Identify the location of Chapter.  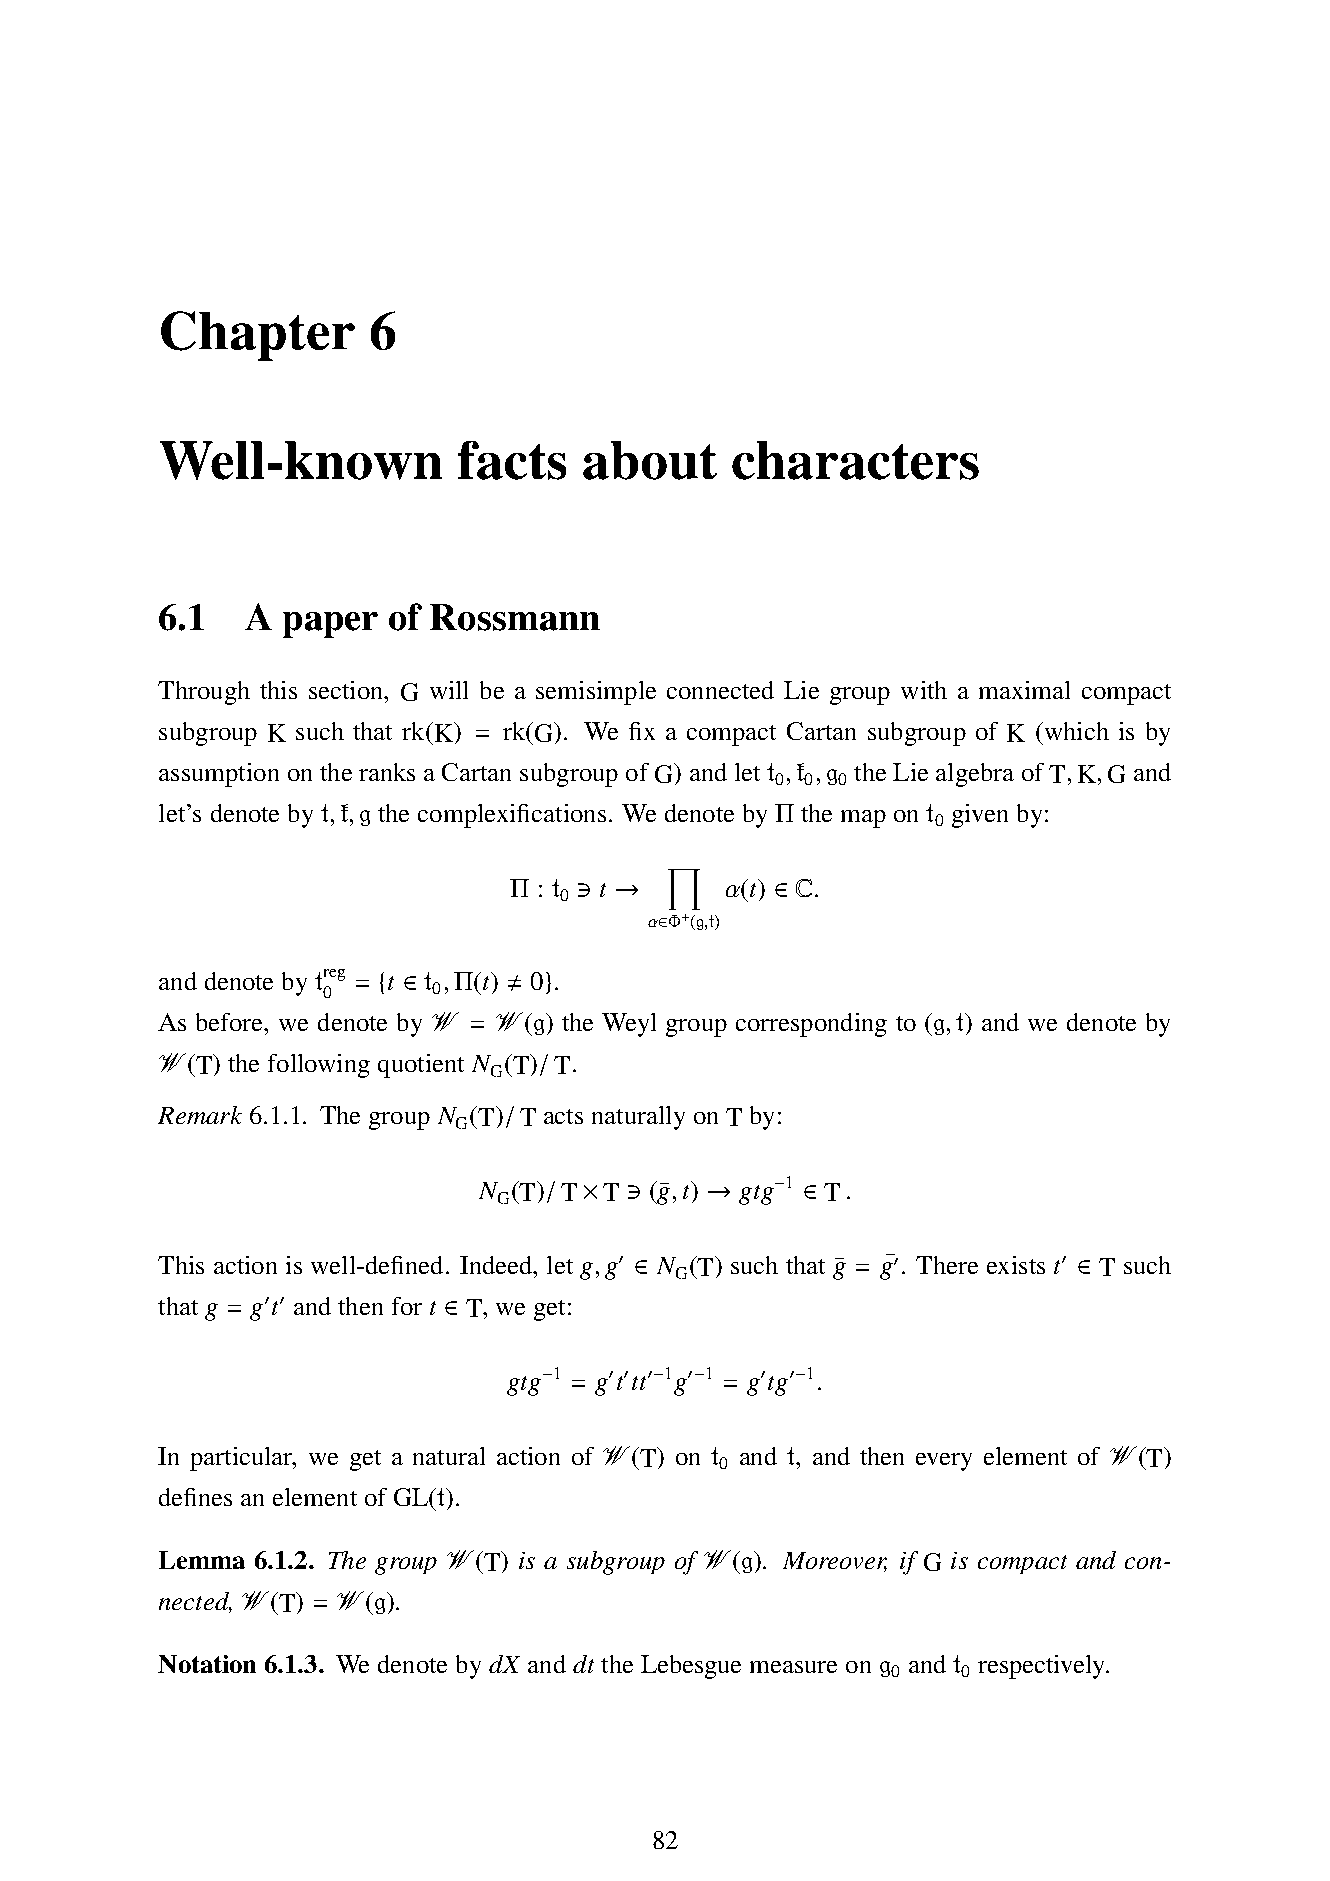
(258, 336).
